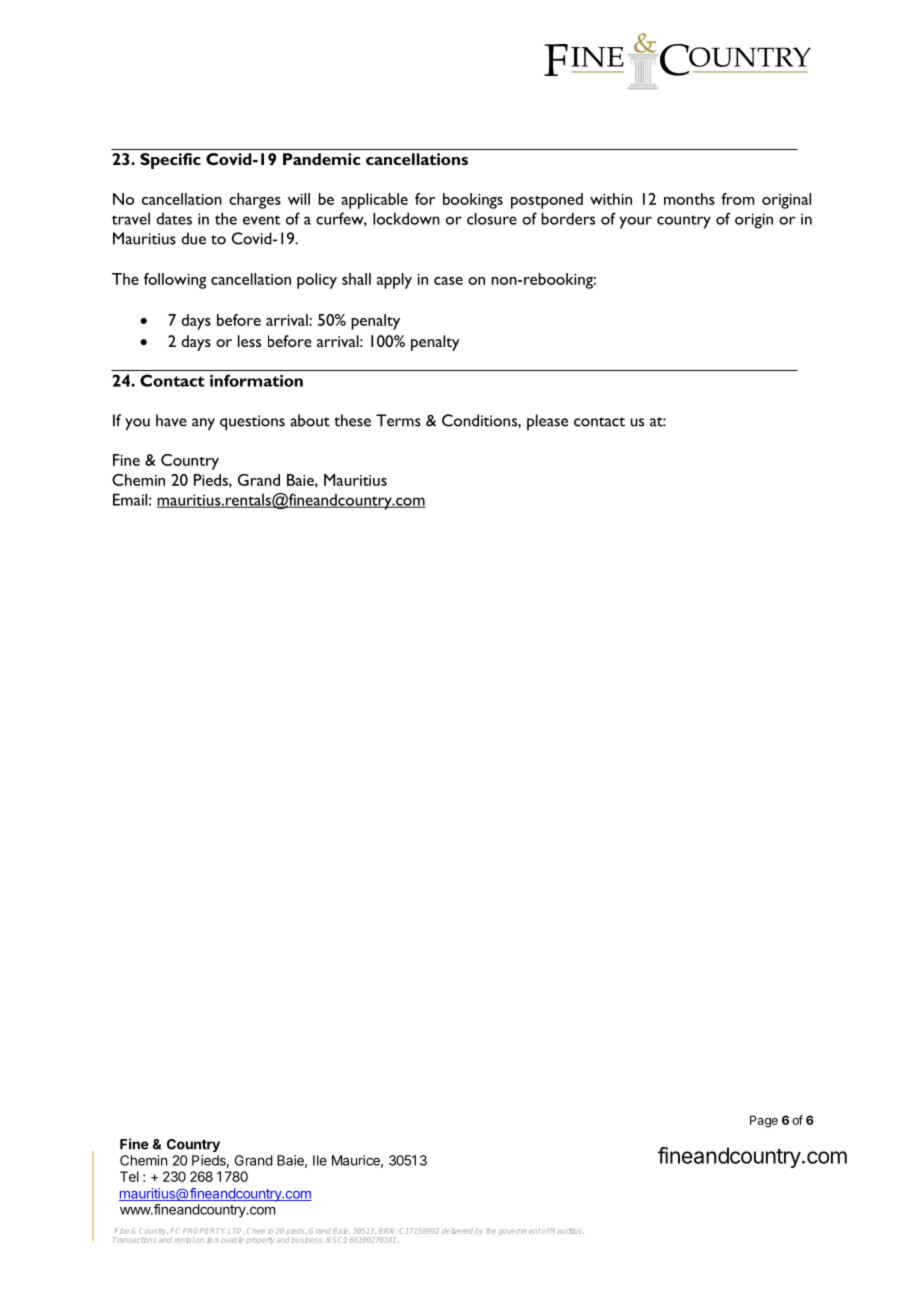 The image size is (924, 1308). What do you see at coordinates (764, 1121) in the screenshot?
I see `Page` at bounding box center [764, 1121].
